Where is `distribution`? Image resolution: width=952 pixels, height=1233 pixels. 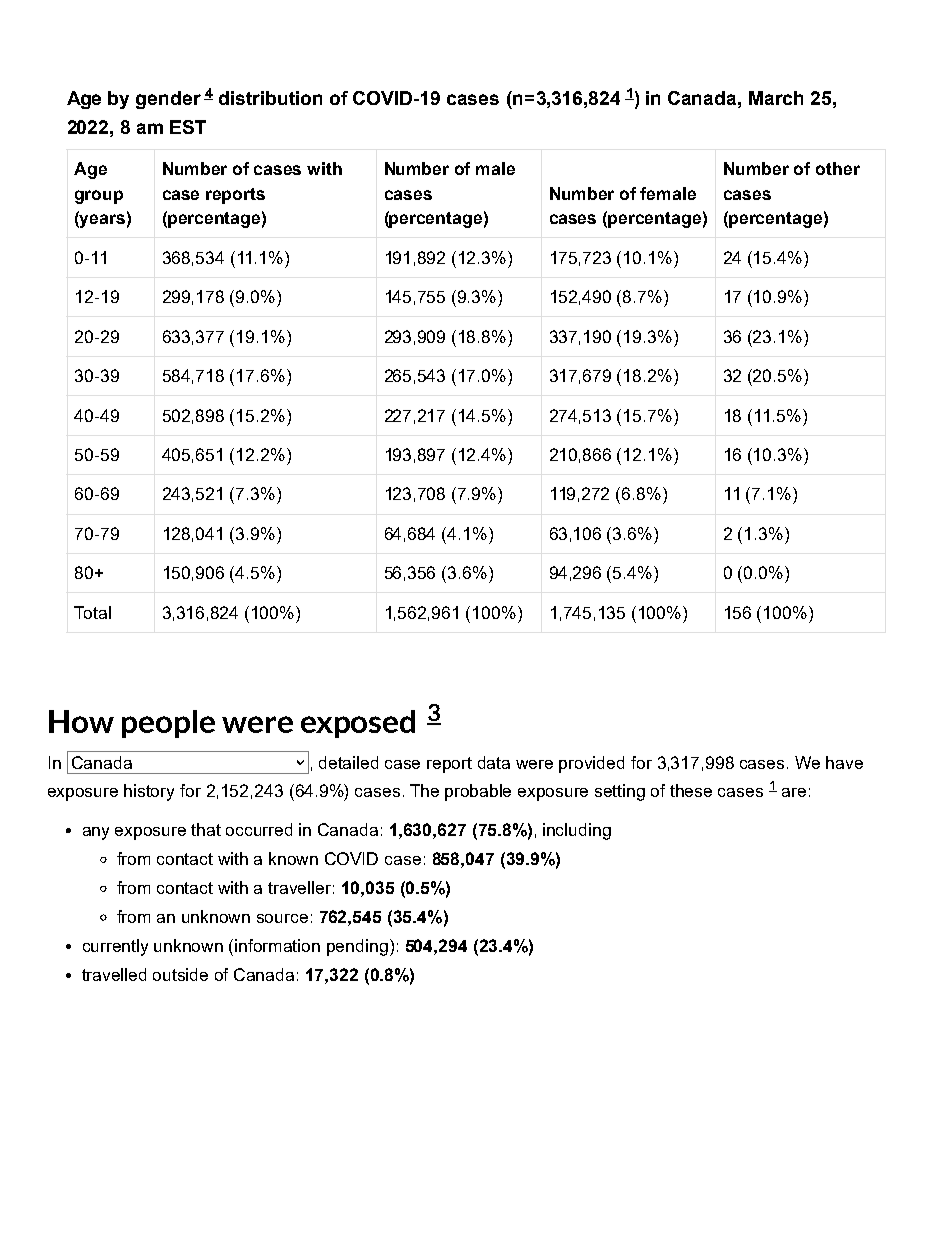
distribution is located at coordinates (270, 98).
